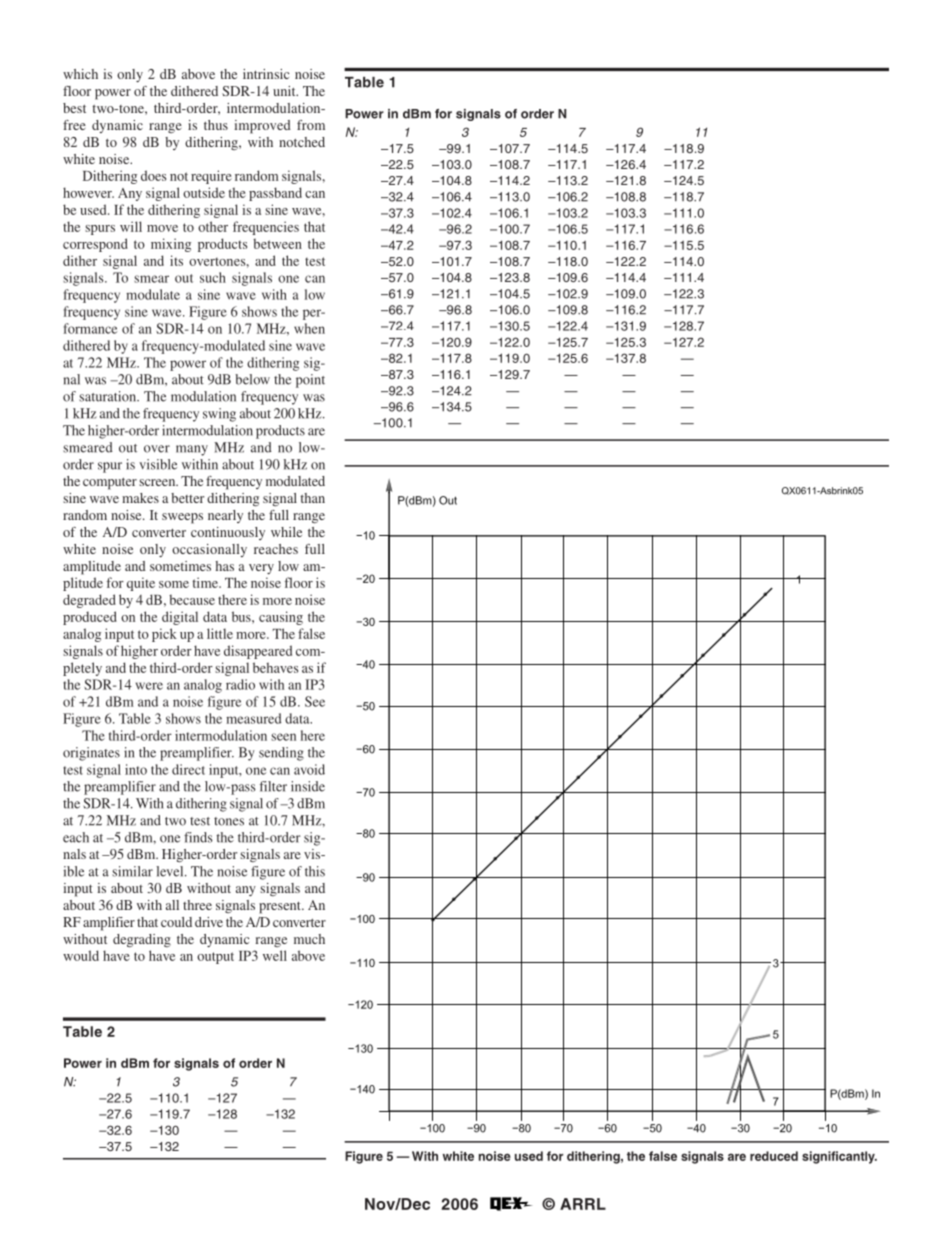 Image resolution: width=952 pixels, height=1250 pixels. I want to click on digital, so click(180, 618).
